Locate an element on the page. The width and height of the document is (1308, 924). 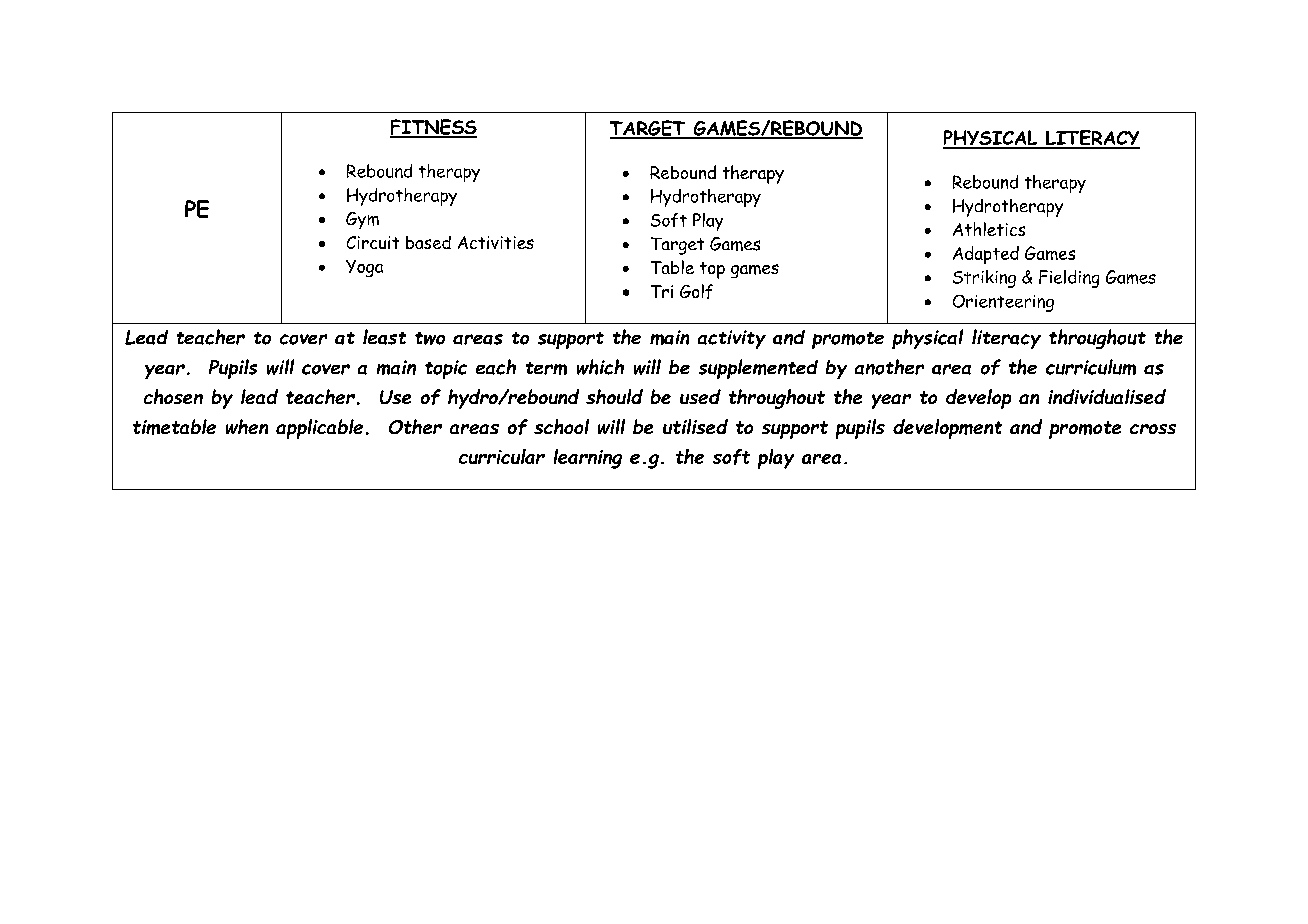
FITNESS is located at coordinates (433, 128).
